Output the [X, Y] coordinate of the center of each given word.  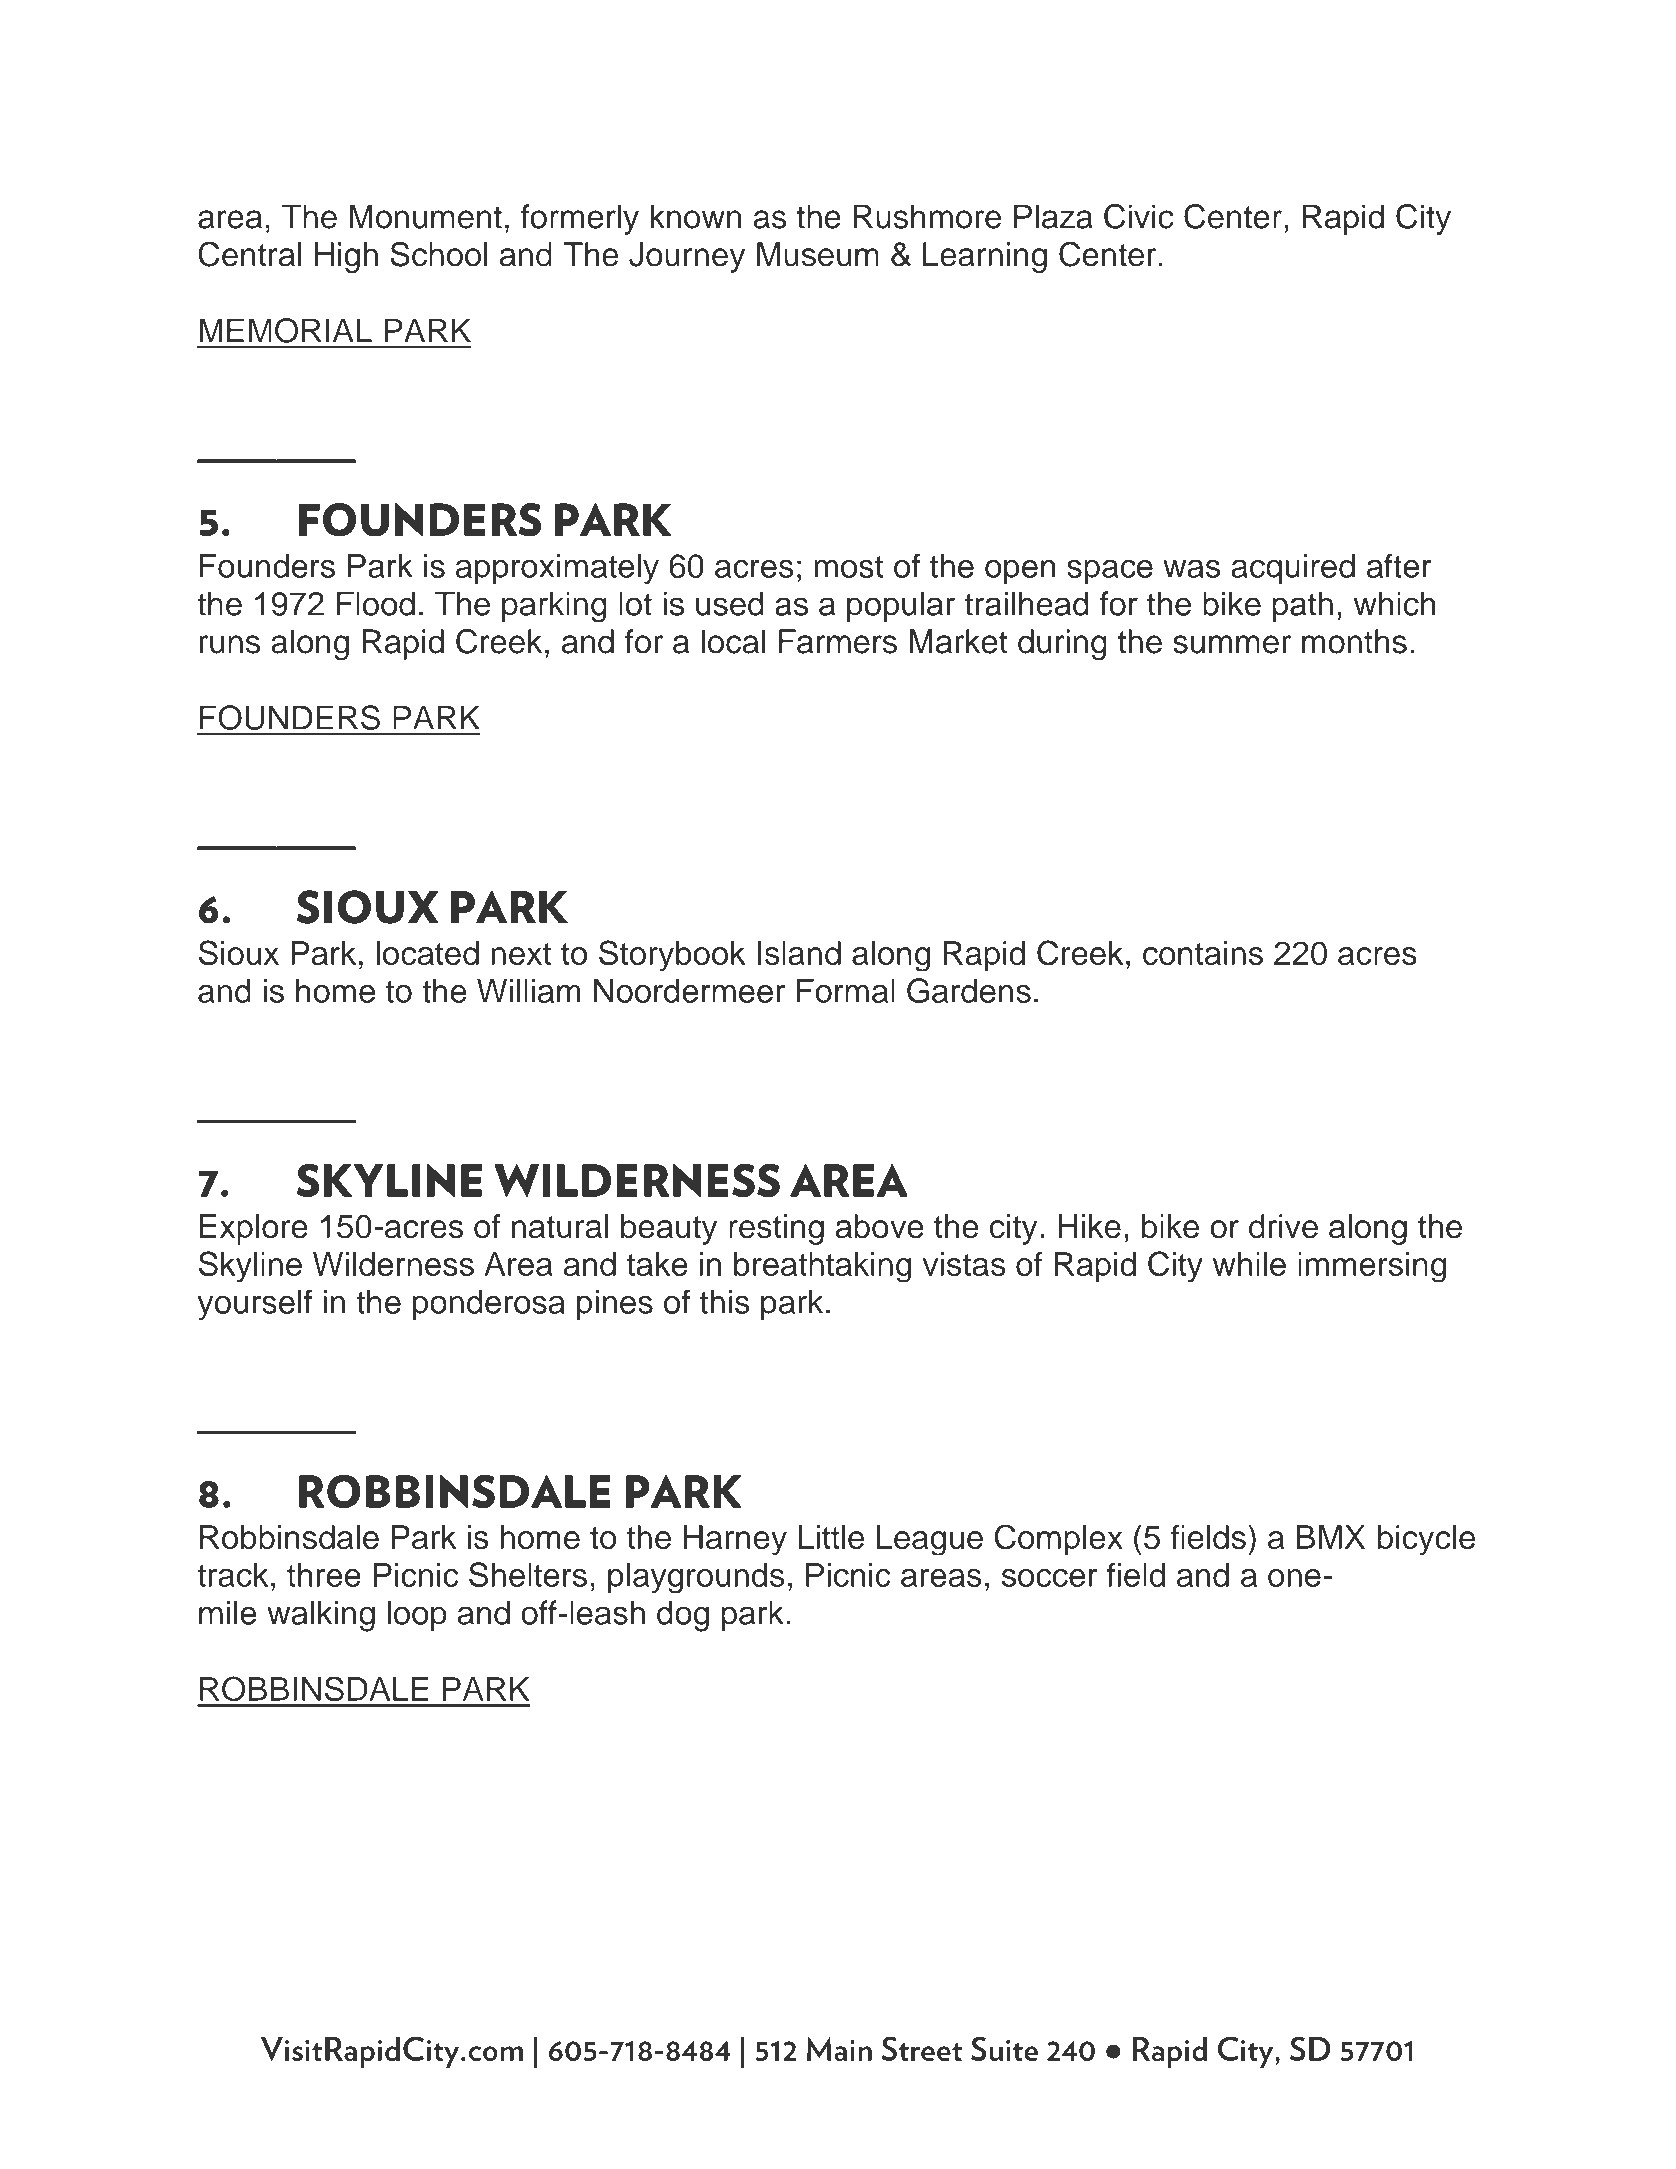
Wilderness [393, 1264]
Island [799, 953]
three [324, 1575]
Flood [376, 603]
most [848, 567]
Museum [818, 254]
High [346, 257]
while [1249, 1264]
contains [1203, 953]
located [427, 953]
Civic [1139, 216]
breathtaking [822, 1267]
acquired [1293, 569]
